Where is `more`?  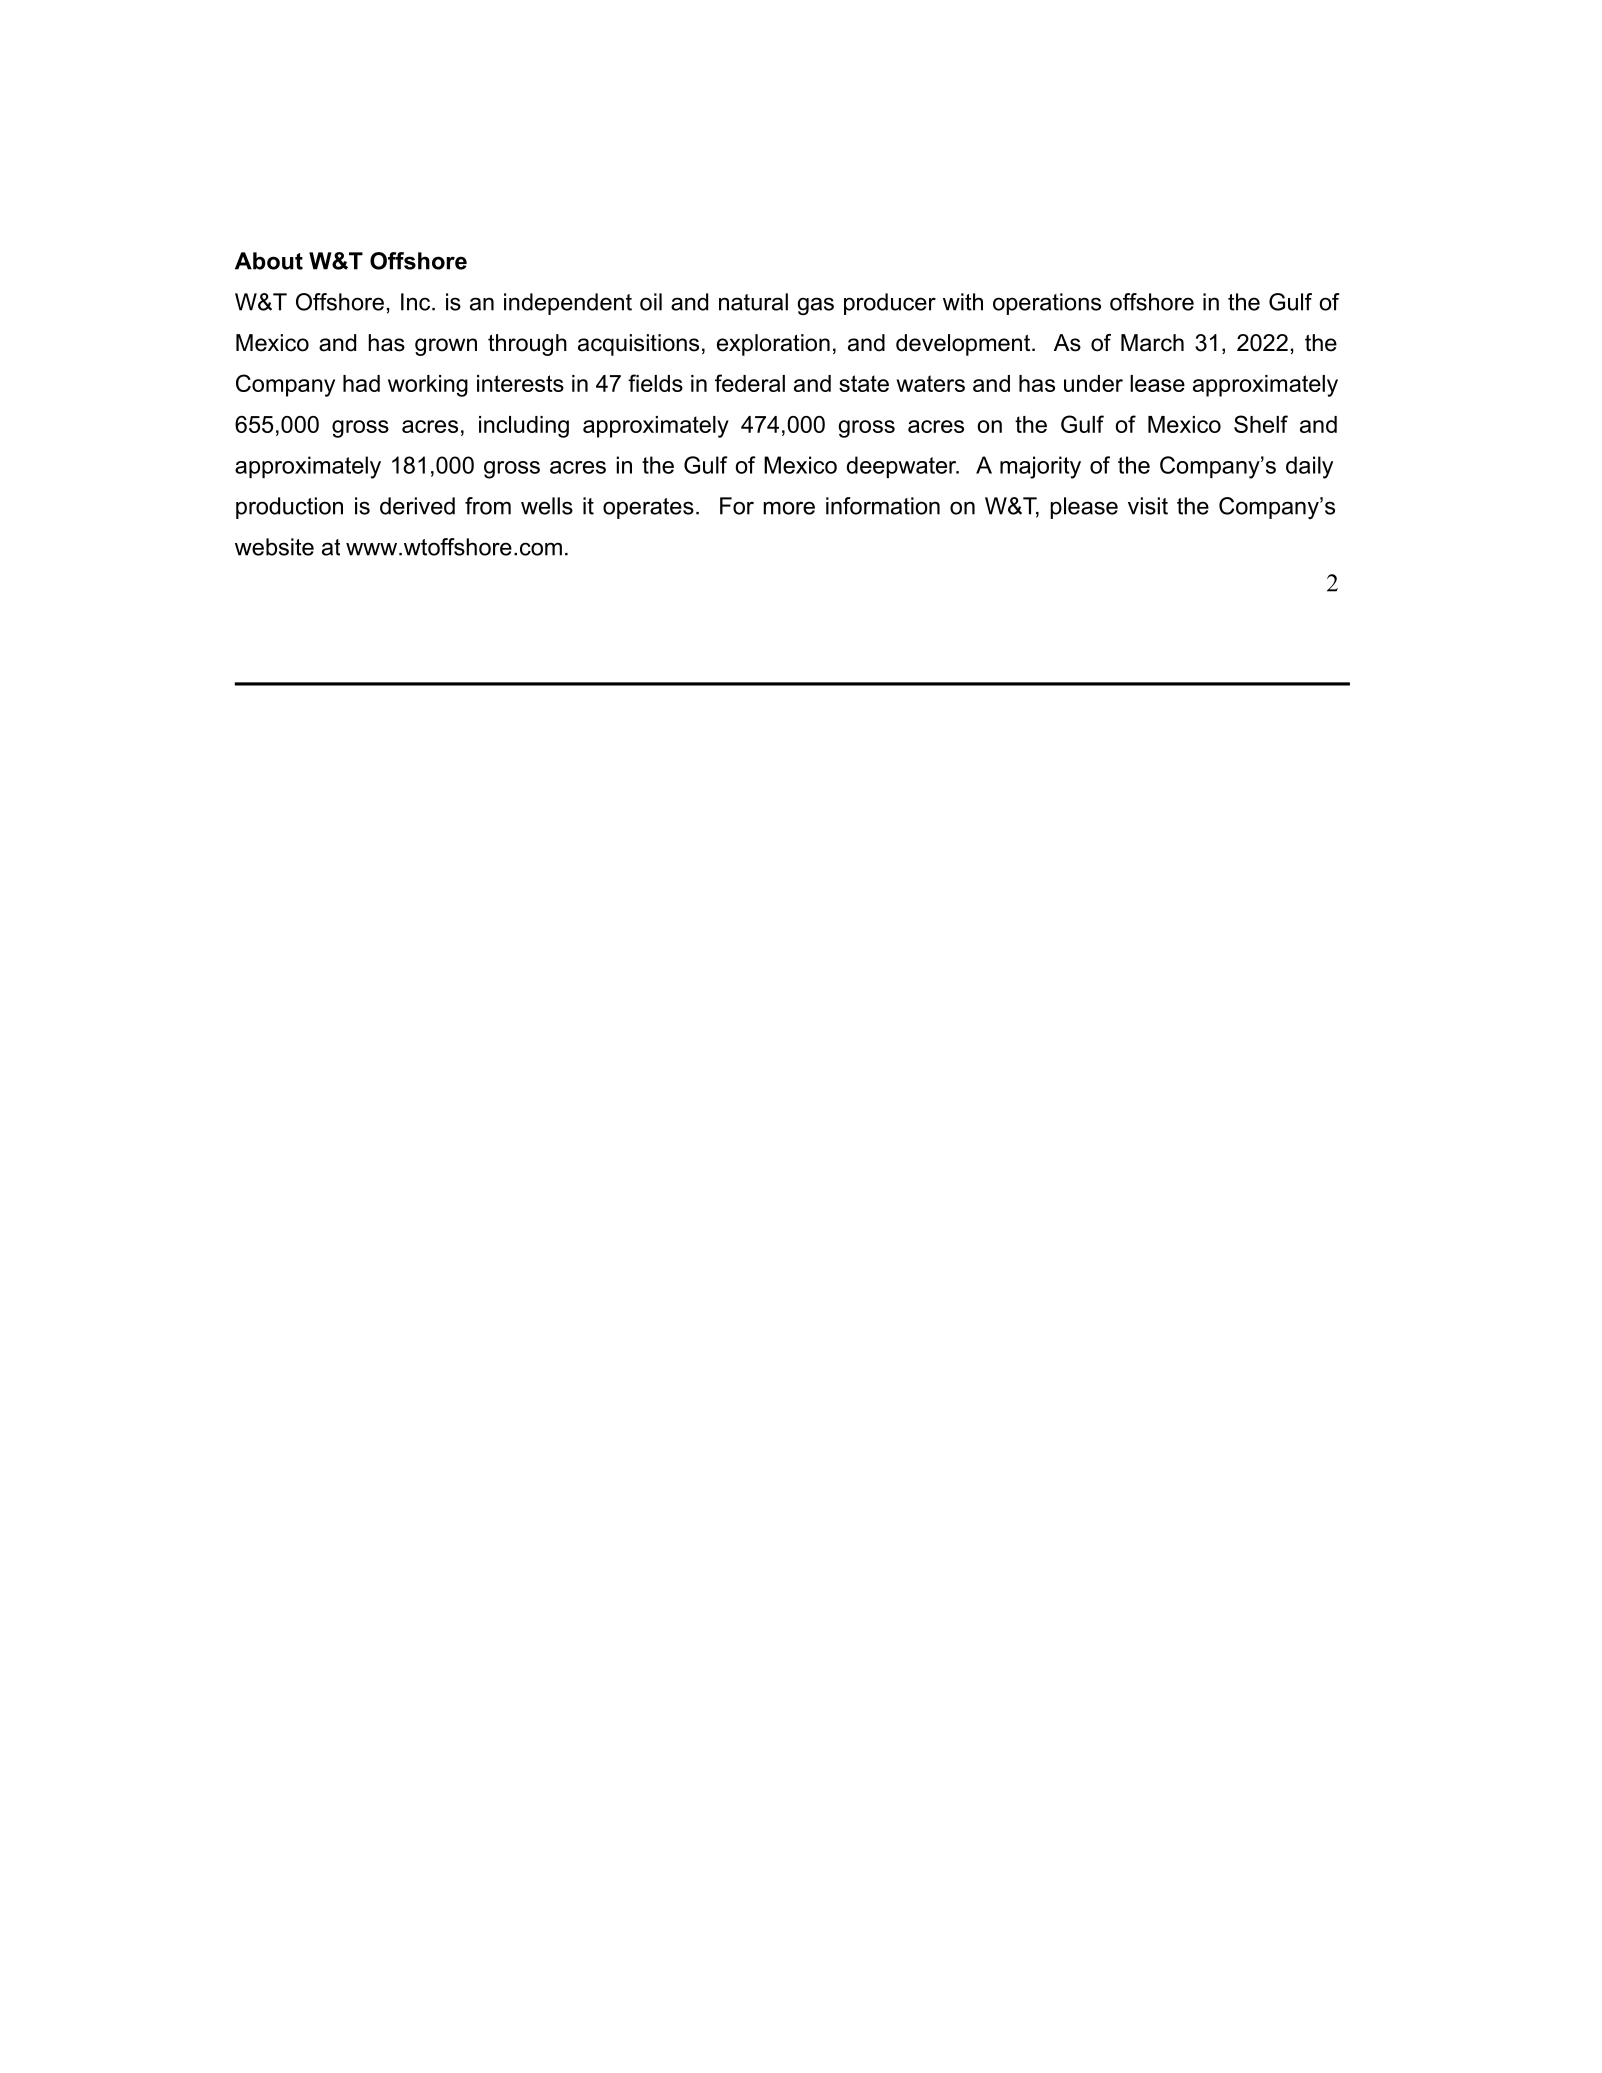 more is located at coordinates (789, 508).
